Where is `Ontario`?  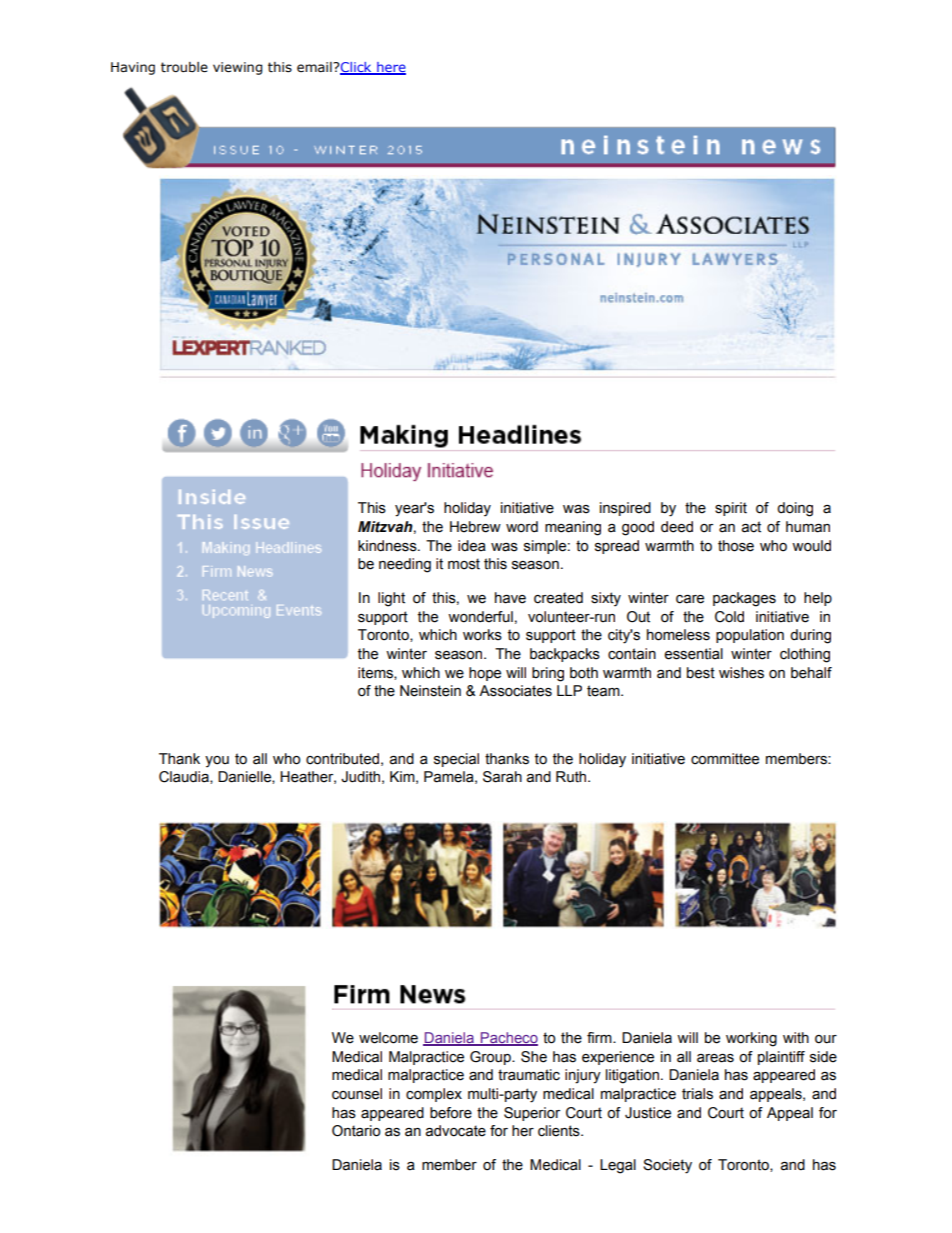 Ontario is located at coordinates (356, 1131).
